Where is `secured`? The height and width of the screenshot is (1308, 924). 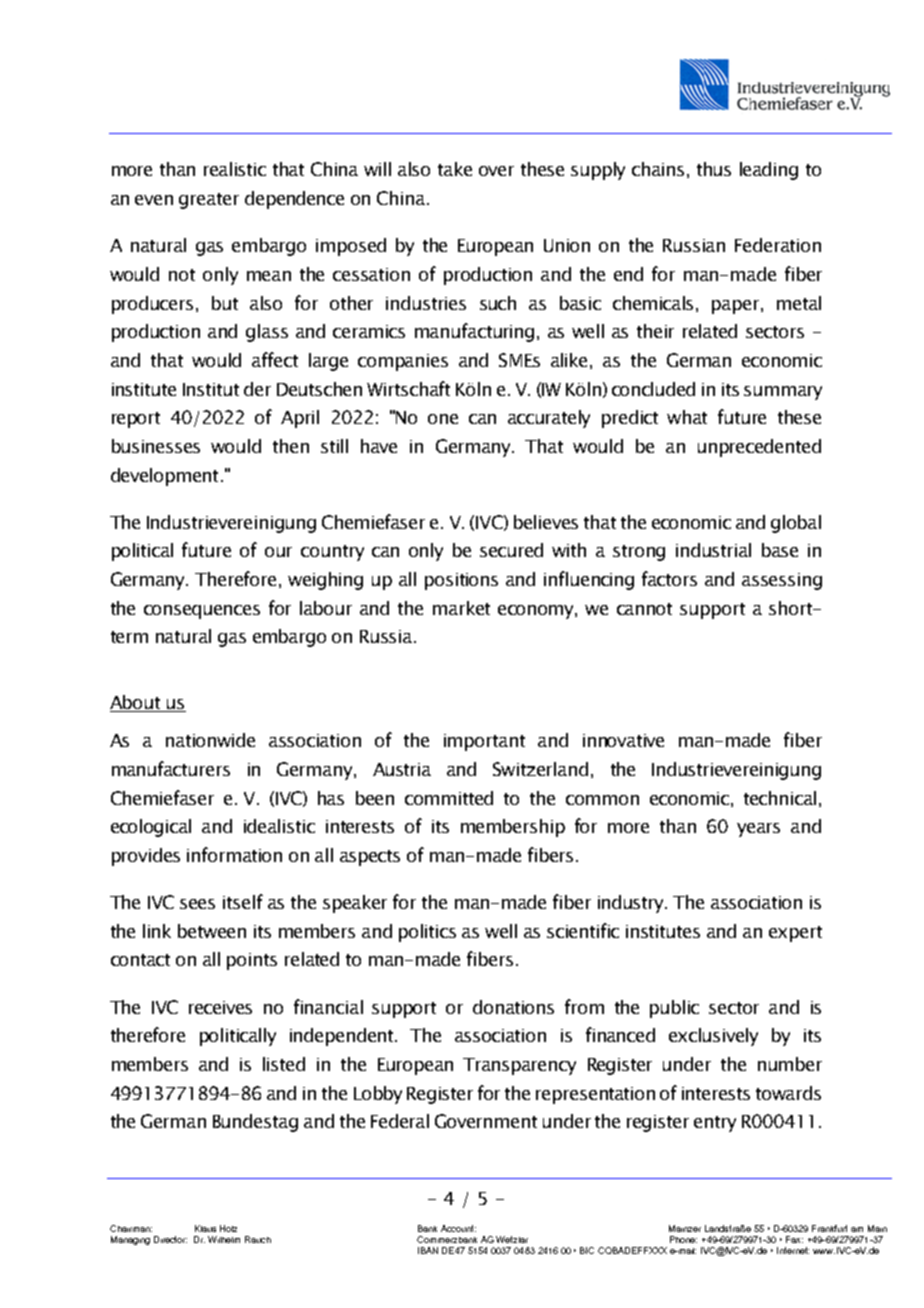 secured is located at coordinates (511, 550).
